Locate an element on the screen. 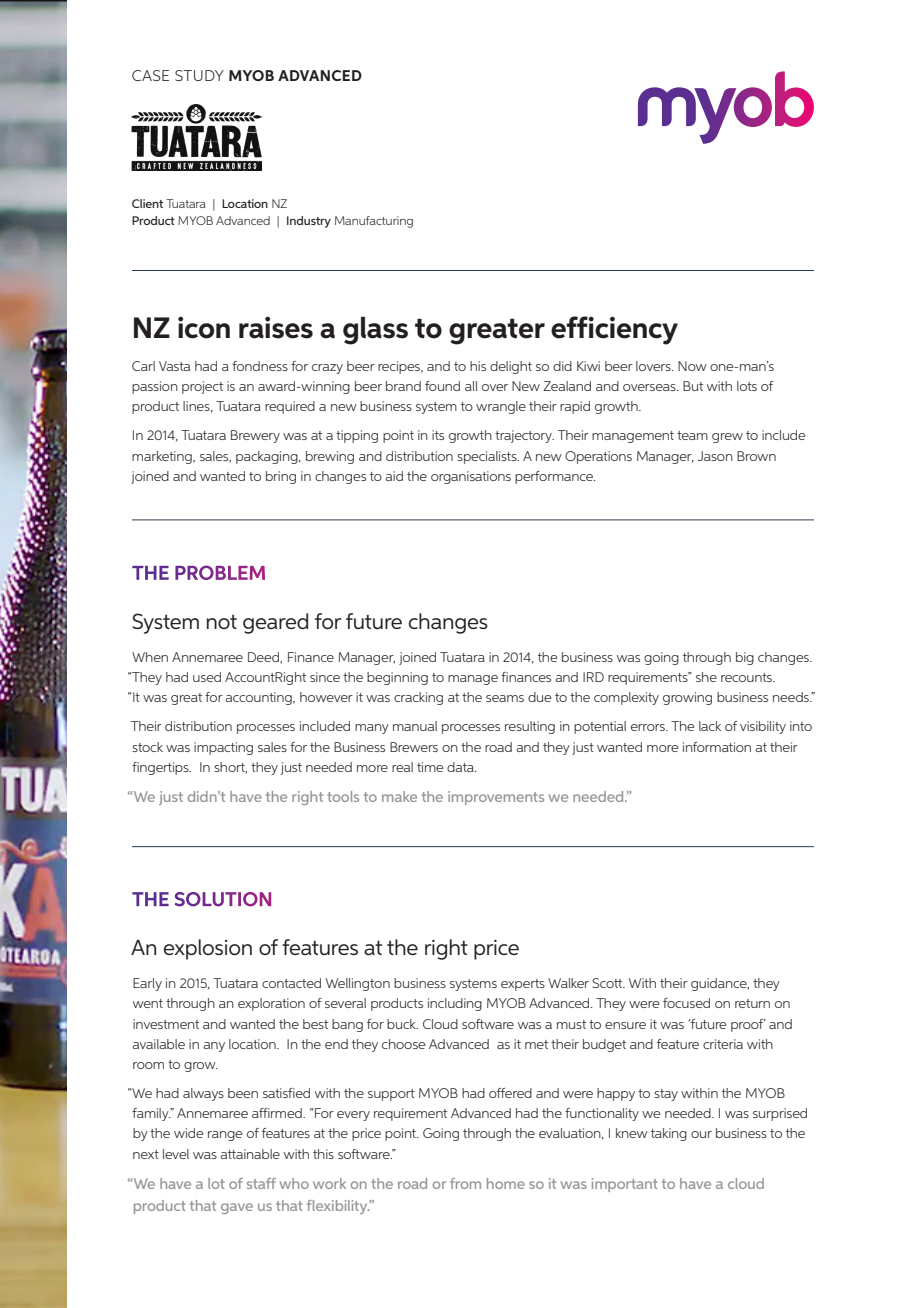  Manufacturing is located at coordinates (374, 222).
